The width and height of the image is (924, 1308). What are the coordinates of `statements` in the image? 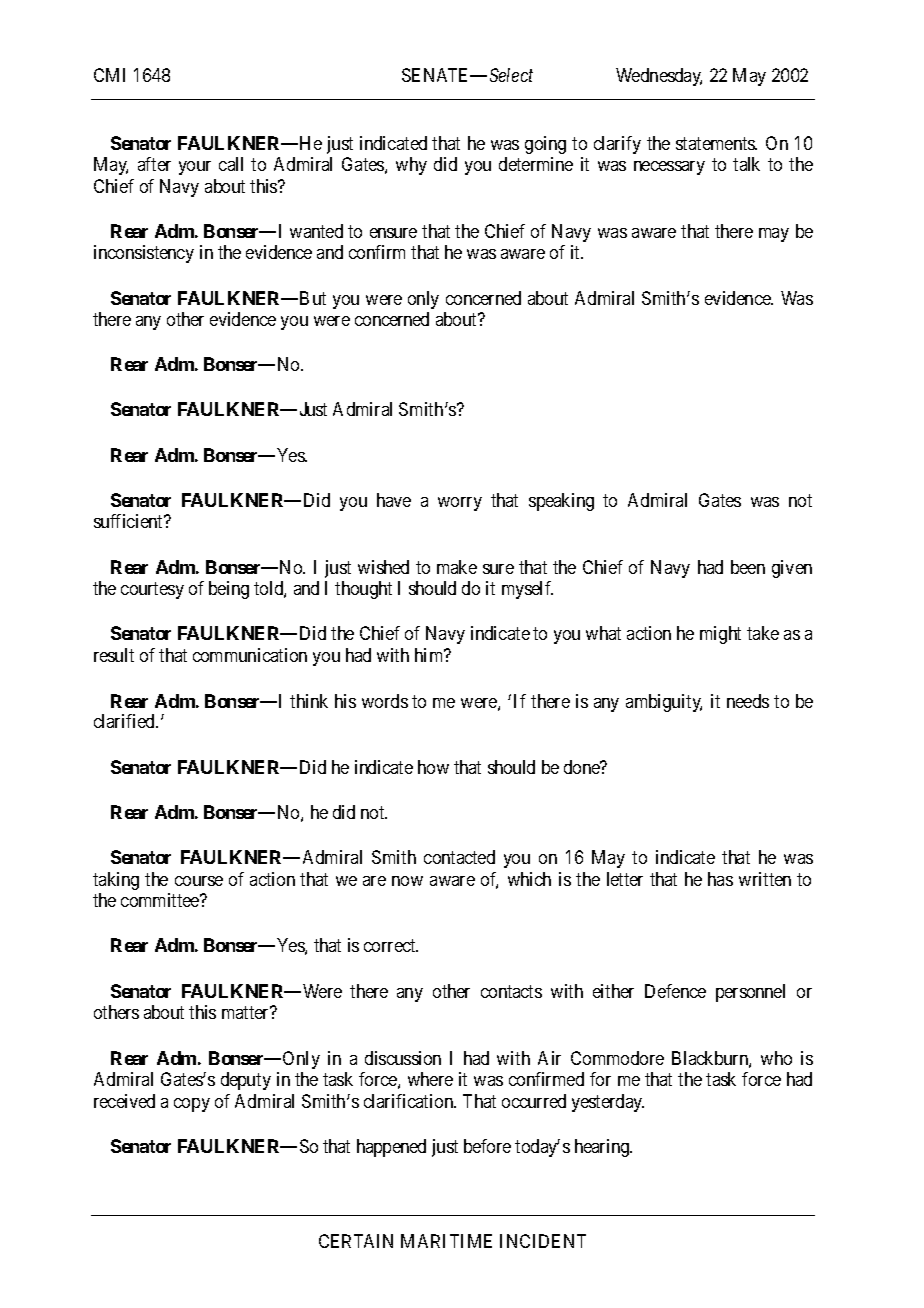 It's located at (716, 143).
